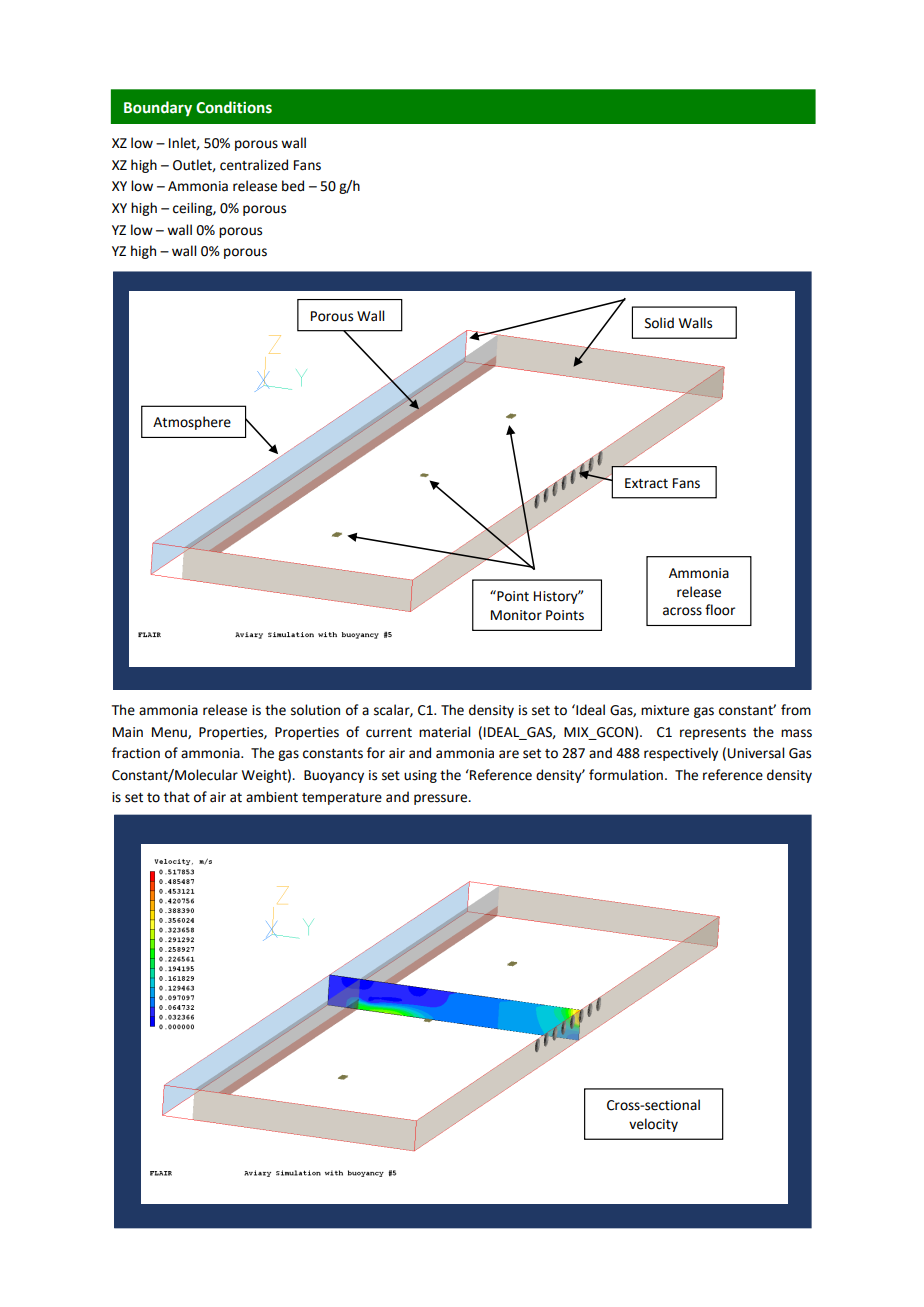  I want to click on that, so click(177, 797).
